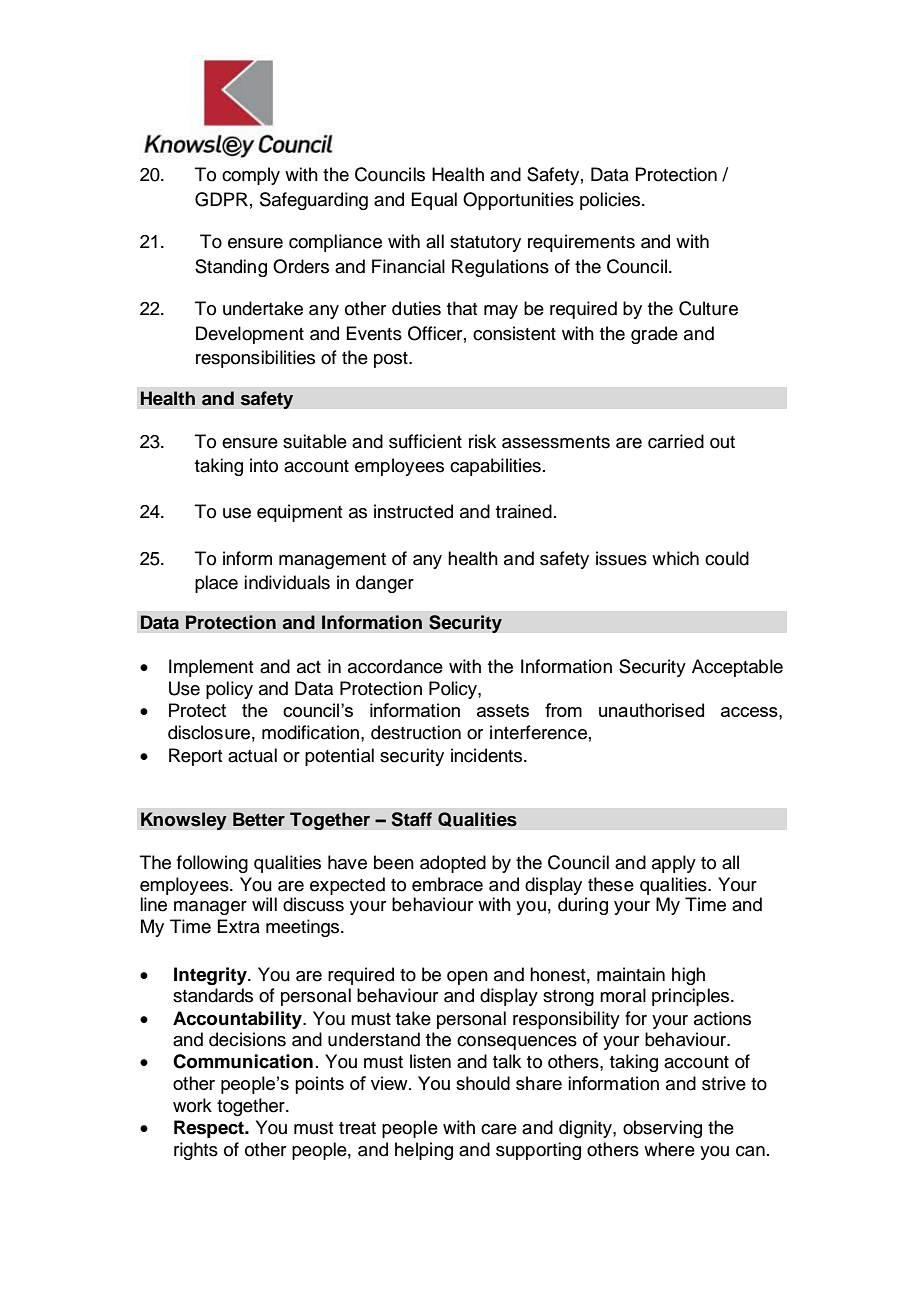 The height and width of the screenshot is (1307, 924). Describe the element at coordinates (221, 199) in the screenshot. I see `GDPR` at that location.
